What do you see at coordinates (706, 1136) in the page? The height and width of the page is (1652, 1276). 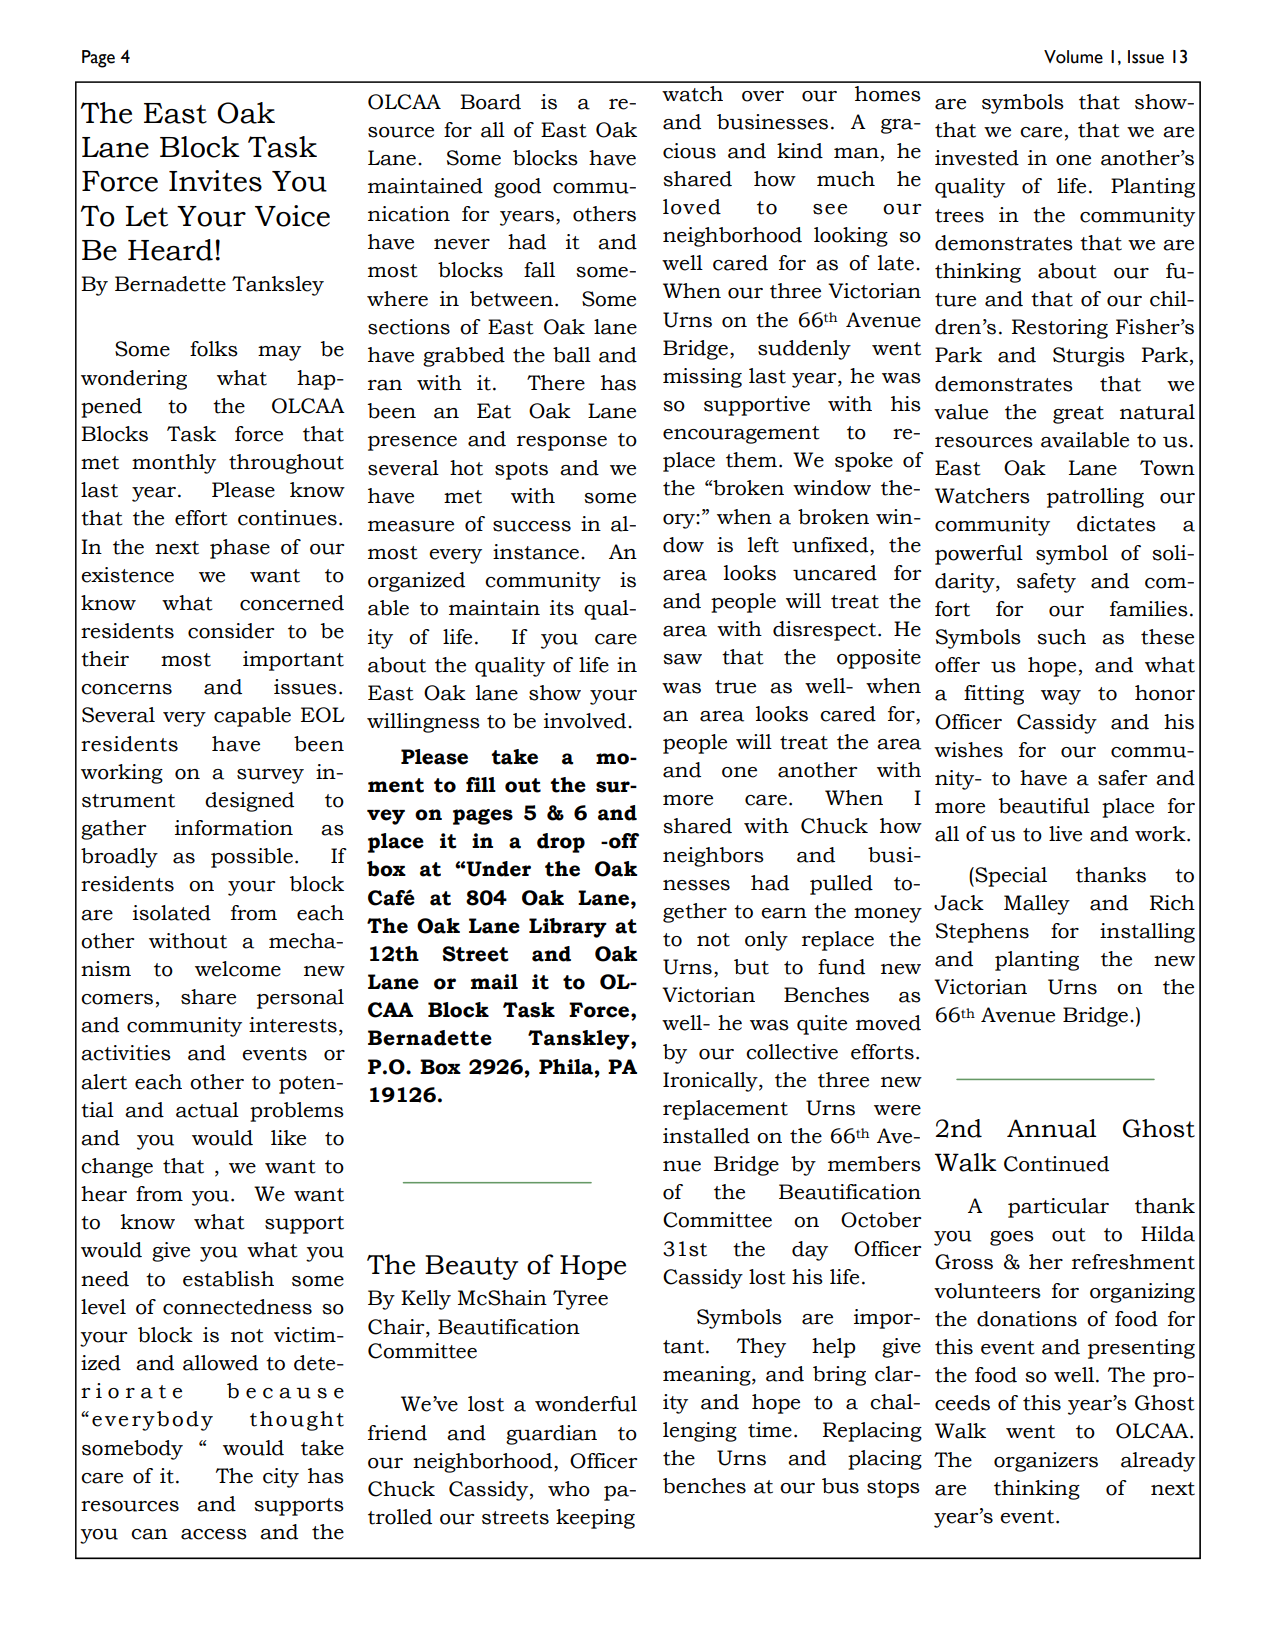 I see `installed` at bounding box center [706, 1136].
